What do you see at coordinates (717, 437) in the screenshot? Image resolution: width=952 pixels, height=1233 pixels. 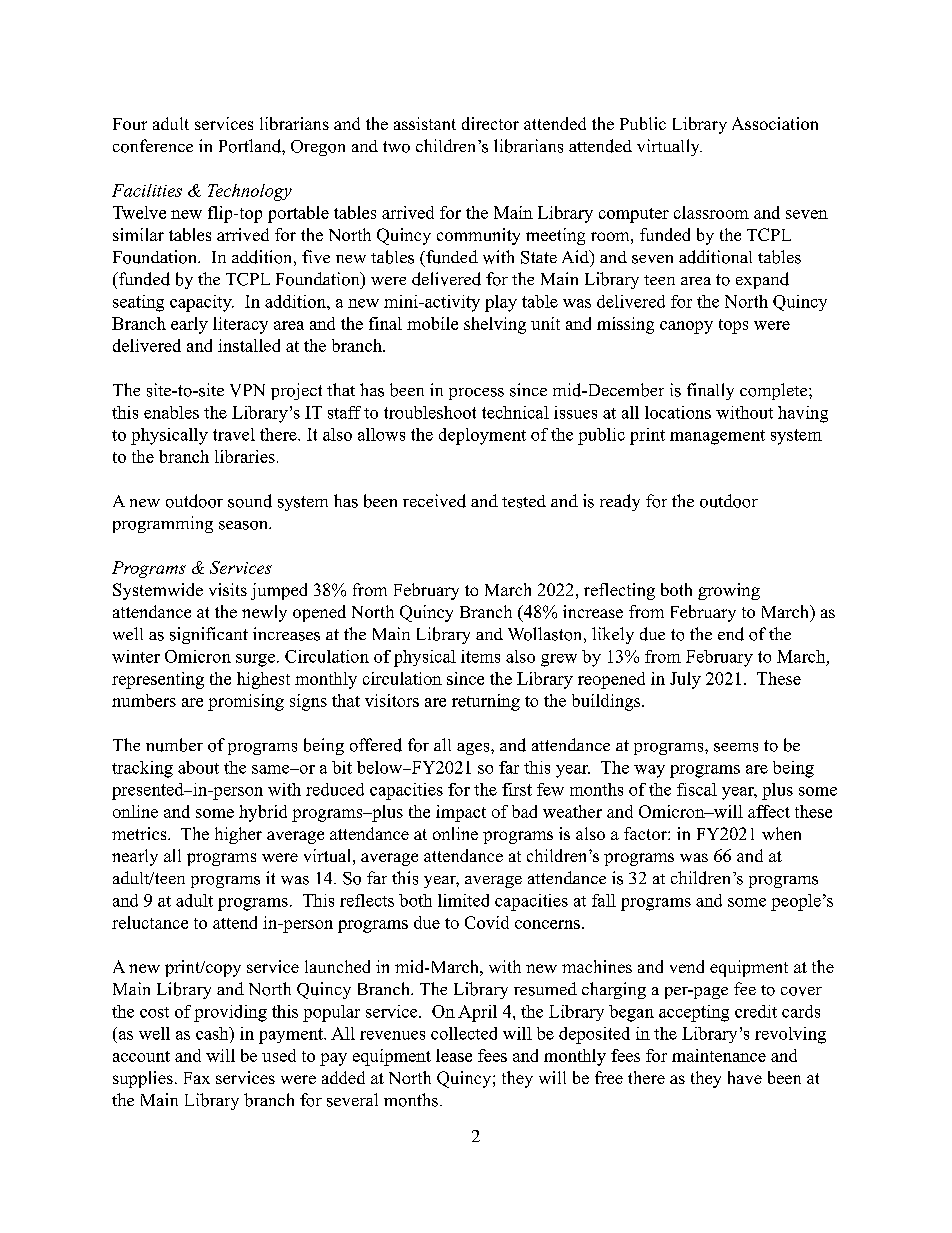 I see `management` at bounding box center [717, 437].
